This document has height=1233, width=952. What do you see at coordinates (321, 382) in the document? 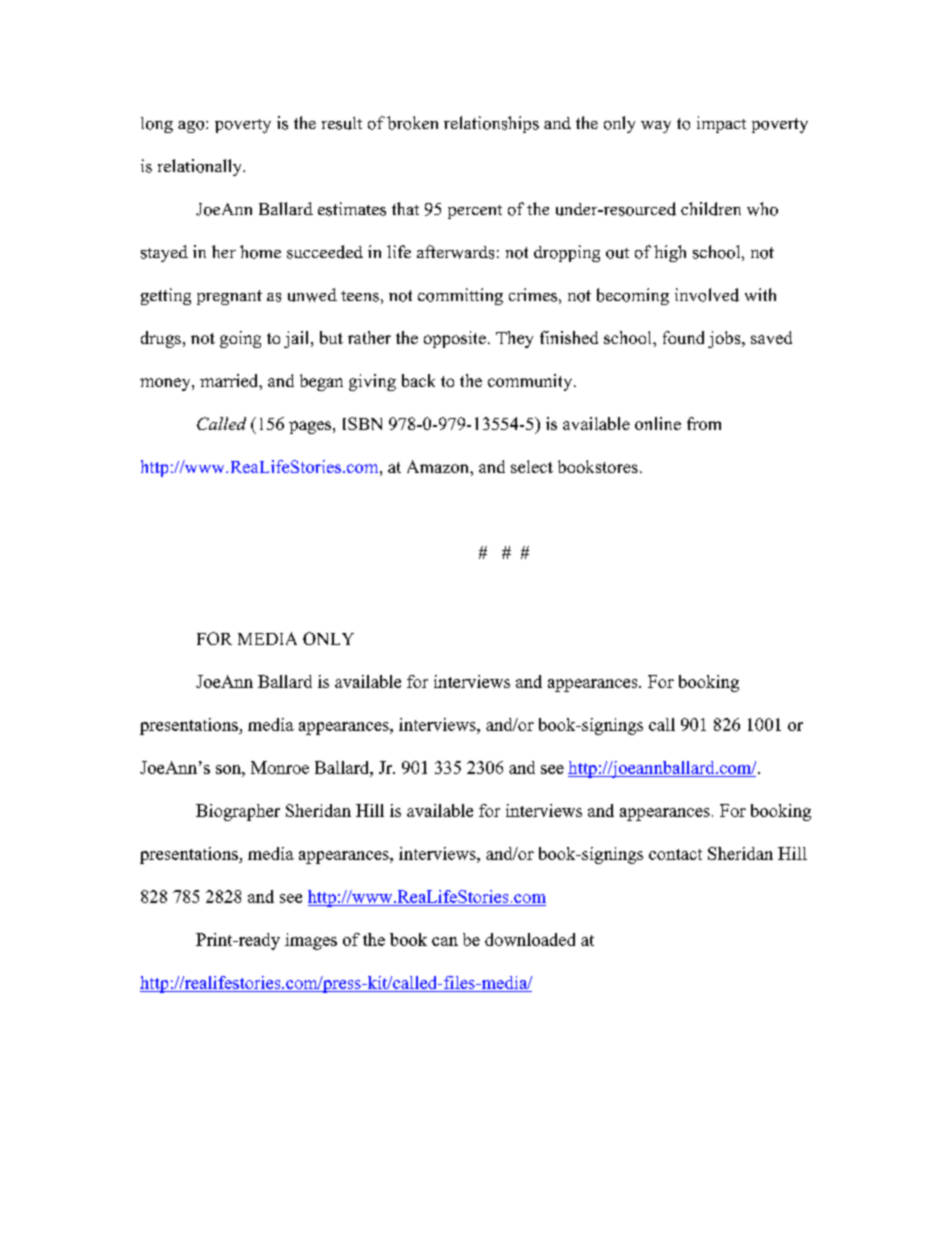
I see `began` at bounding box center [321, 382].
